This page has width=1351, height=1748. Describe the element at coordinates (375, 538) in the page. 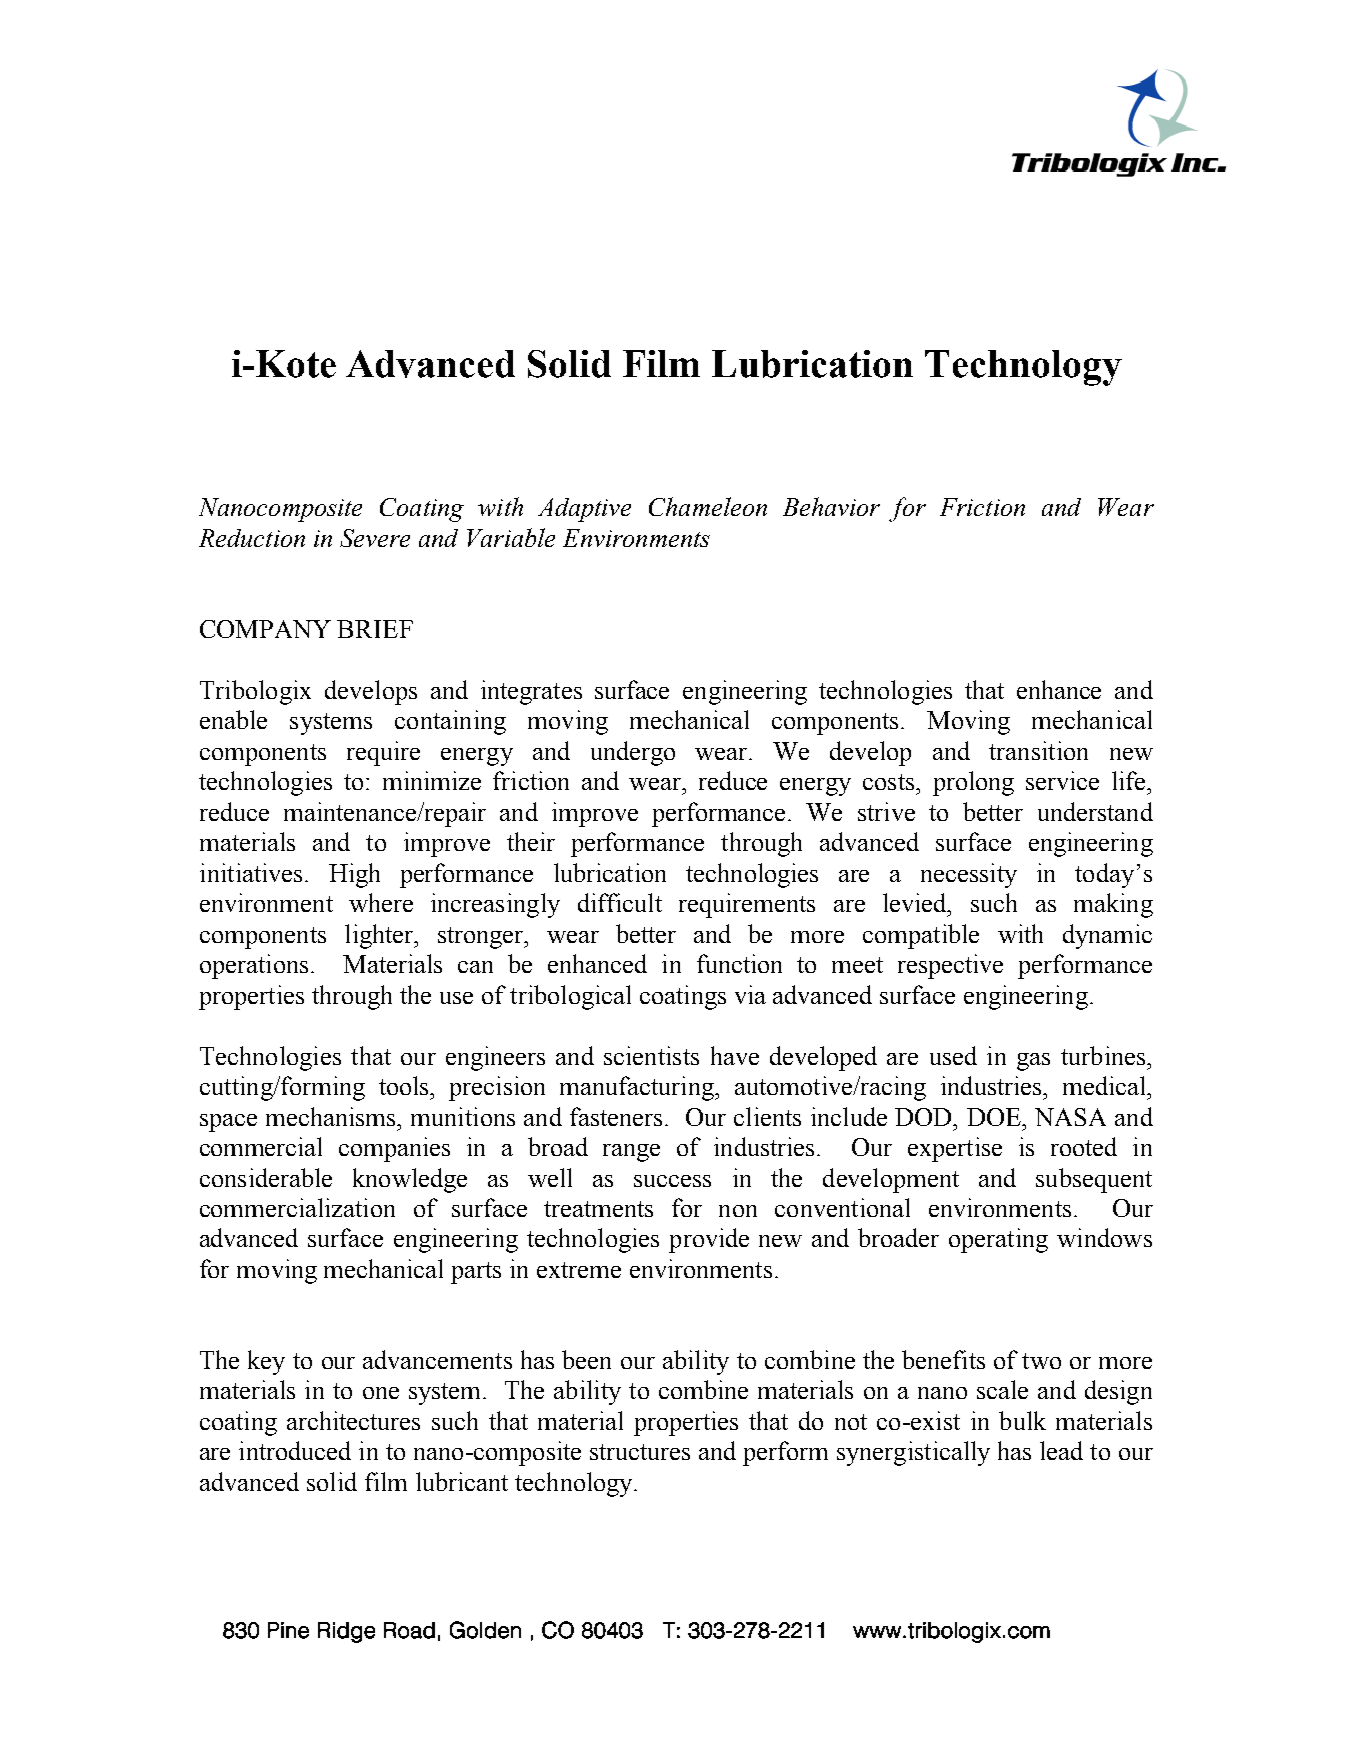

I see `Severe` at that location.
